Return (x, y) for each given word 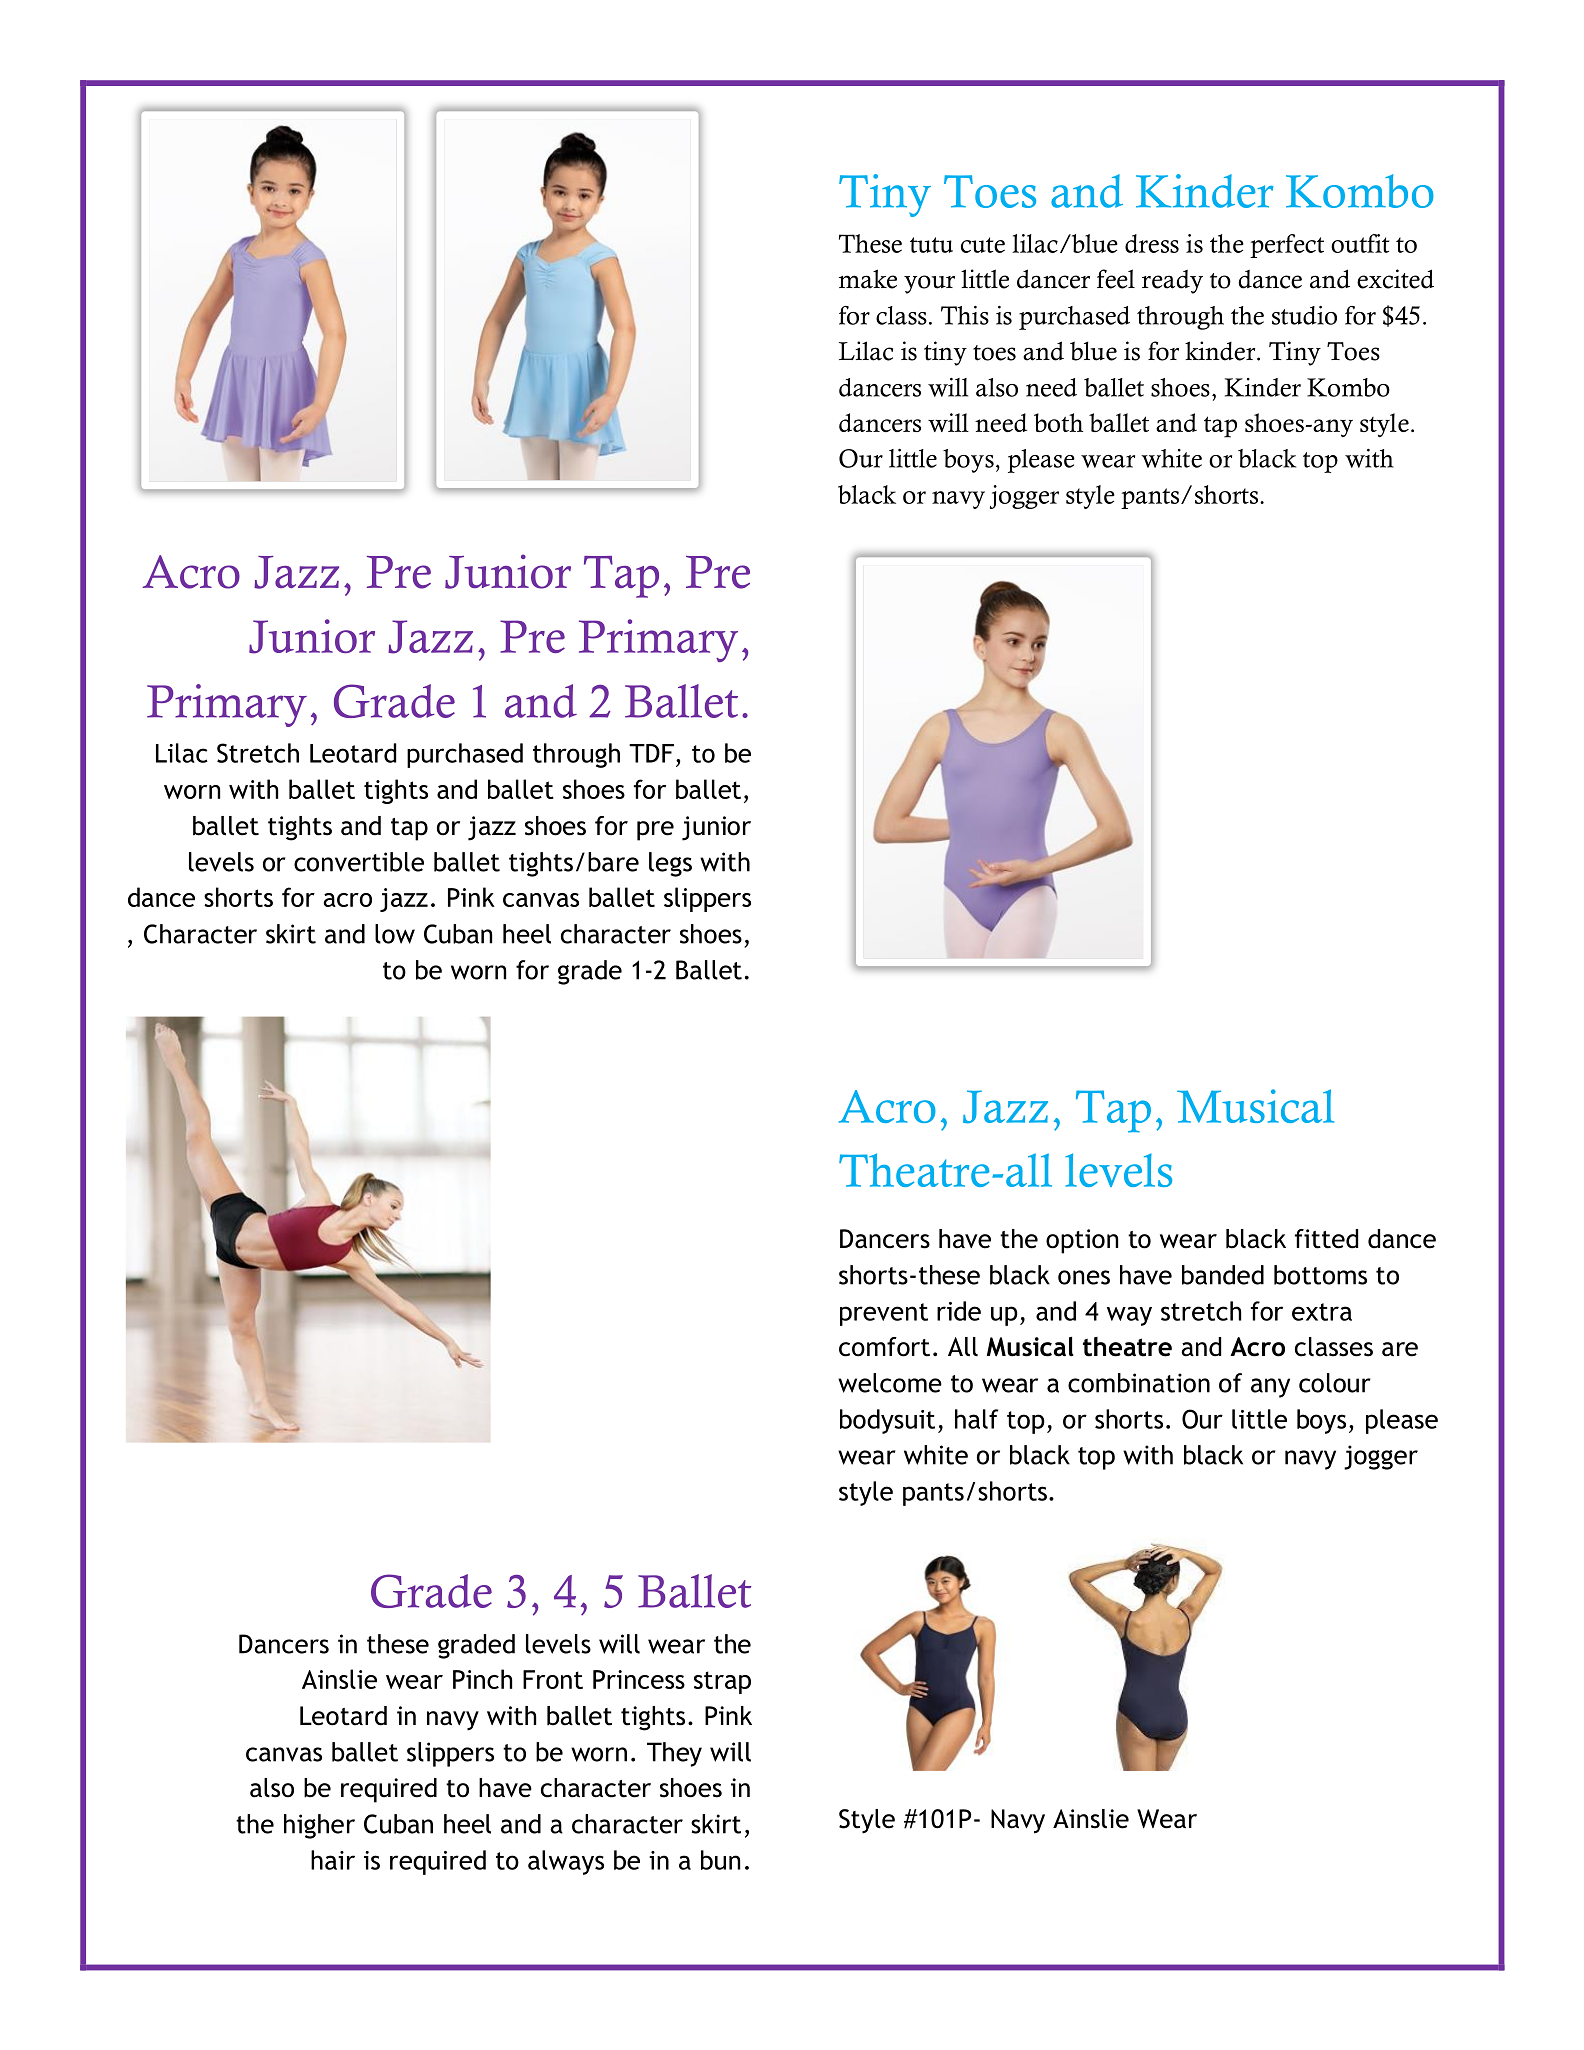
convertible (359, 862)
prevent (884, 1314)
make (868, 279)
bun (720, 1860)
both (1059, 422)
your (929, 284)
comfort (884, 1347)
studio (1304, 315)
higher (319, 1826)
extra (1322, 1312)
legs (670, 864)
